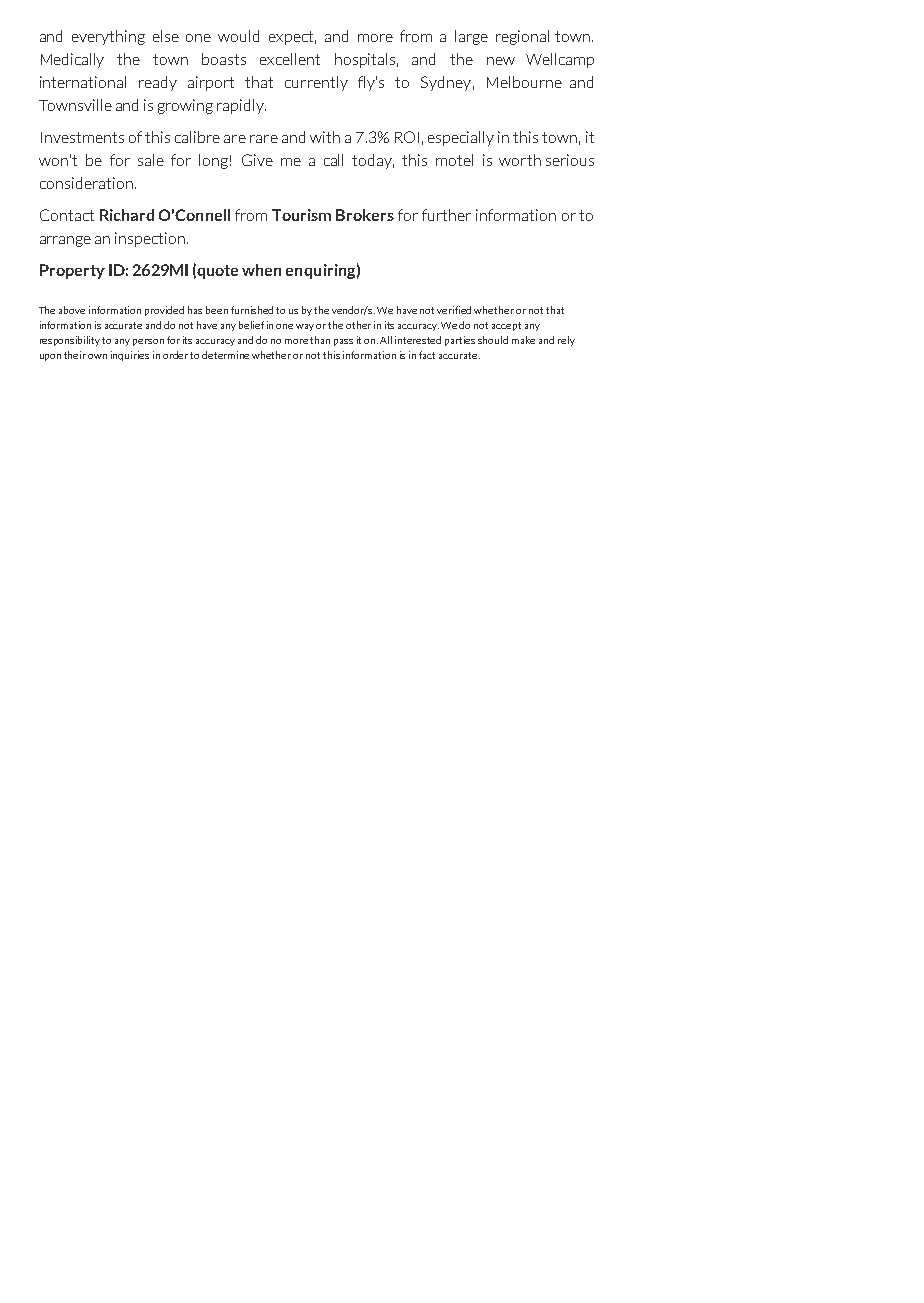  I want to click on especially, so click(461, 138).
